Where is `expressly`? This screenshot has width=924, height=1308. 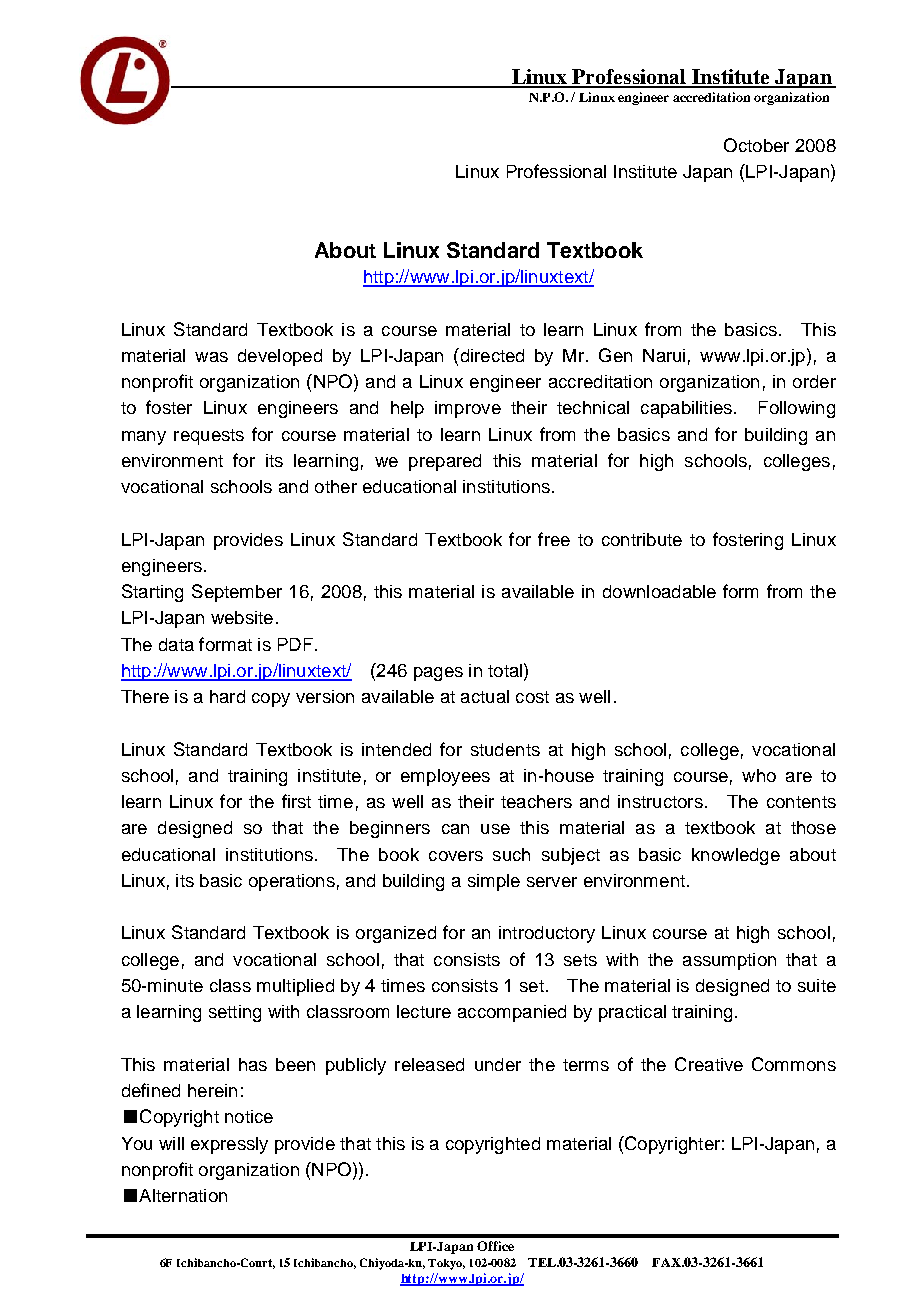
expressly is located at coordinates (229, 1145).
